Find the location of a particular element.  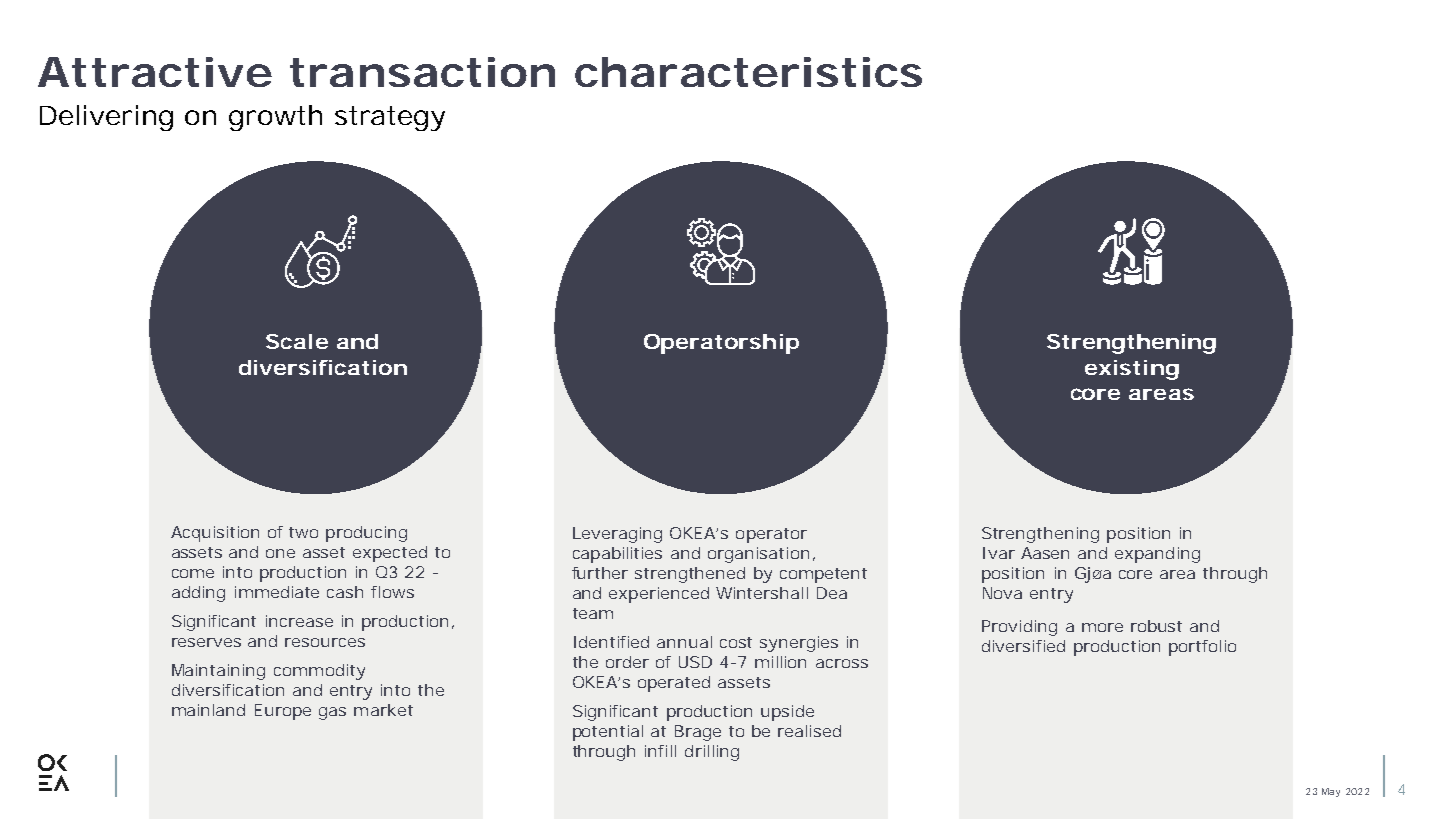

characteristics is located at coordinates (748, 72).
